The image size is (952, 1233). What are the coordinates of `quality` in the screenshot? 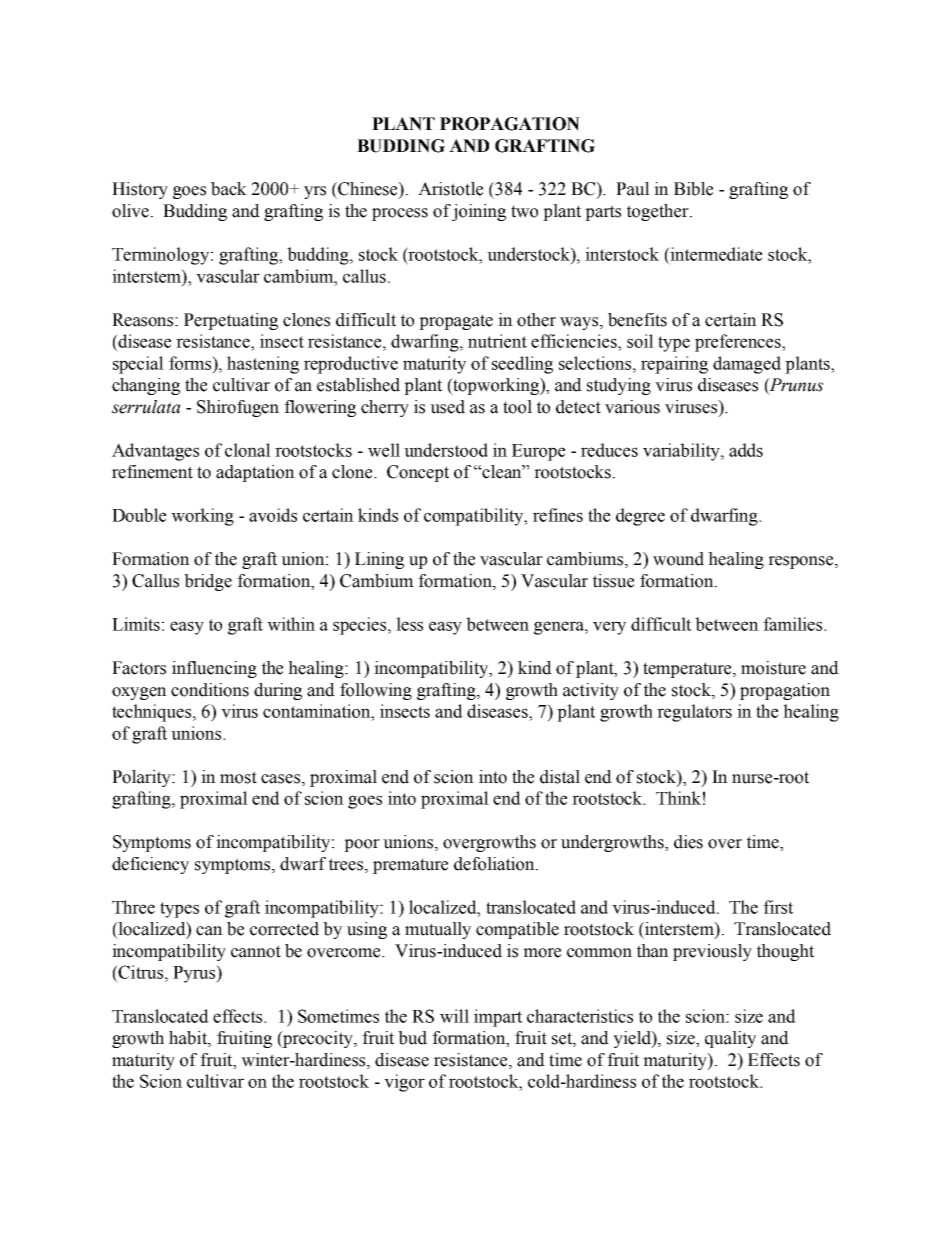 It's located at (730, 1039).
